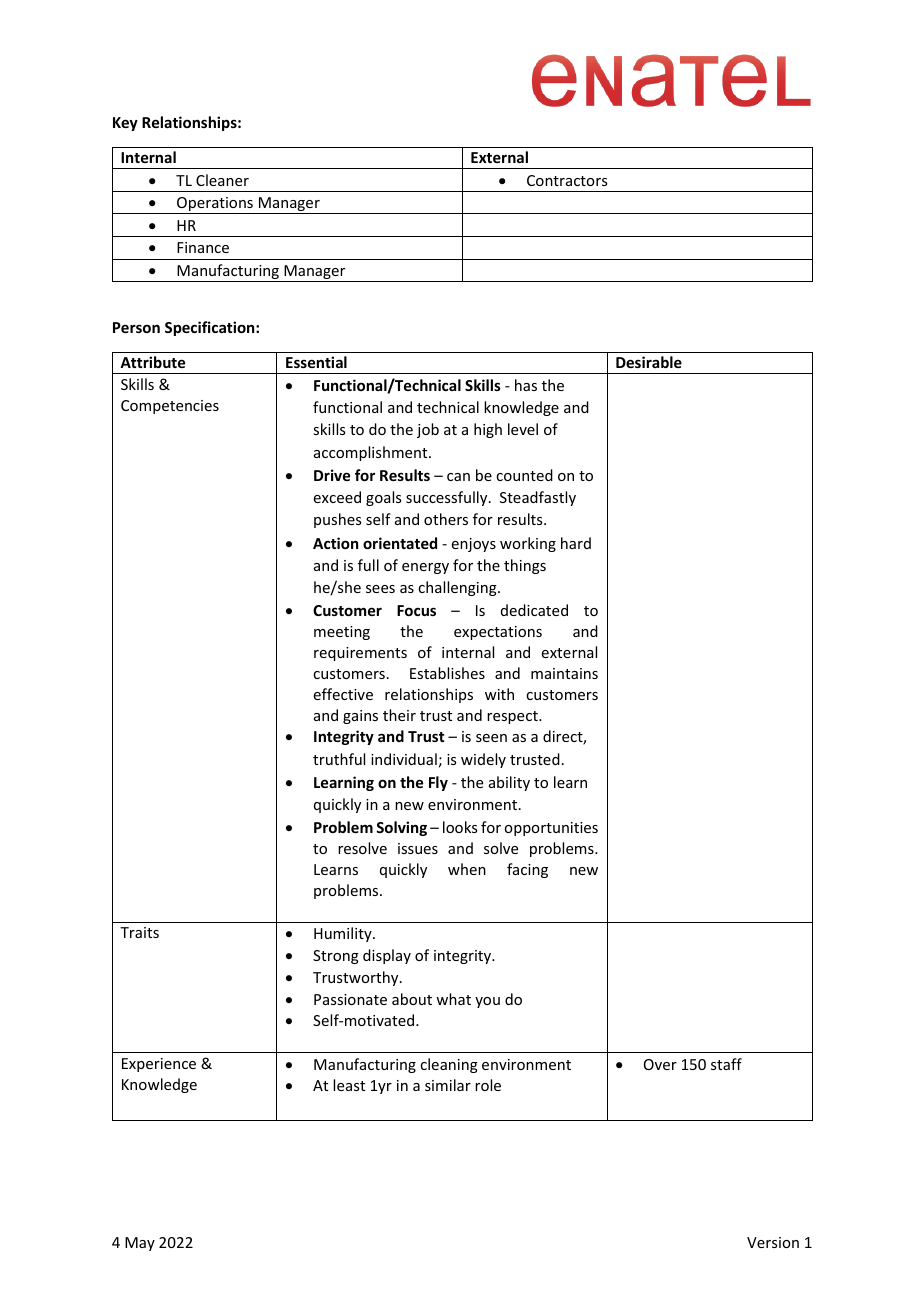  I want to click on Cleaner, so click(222, 180).
